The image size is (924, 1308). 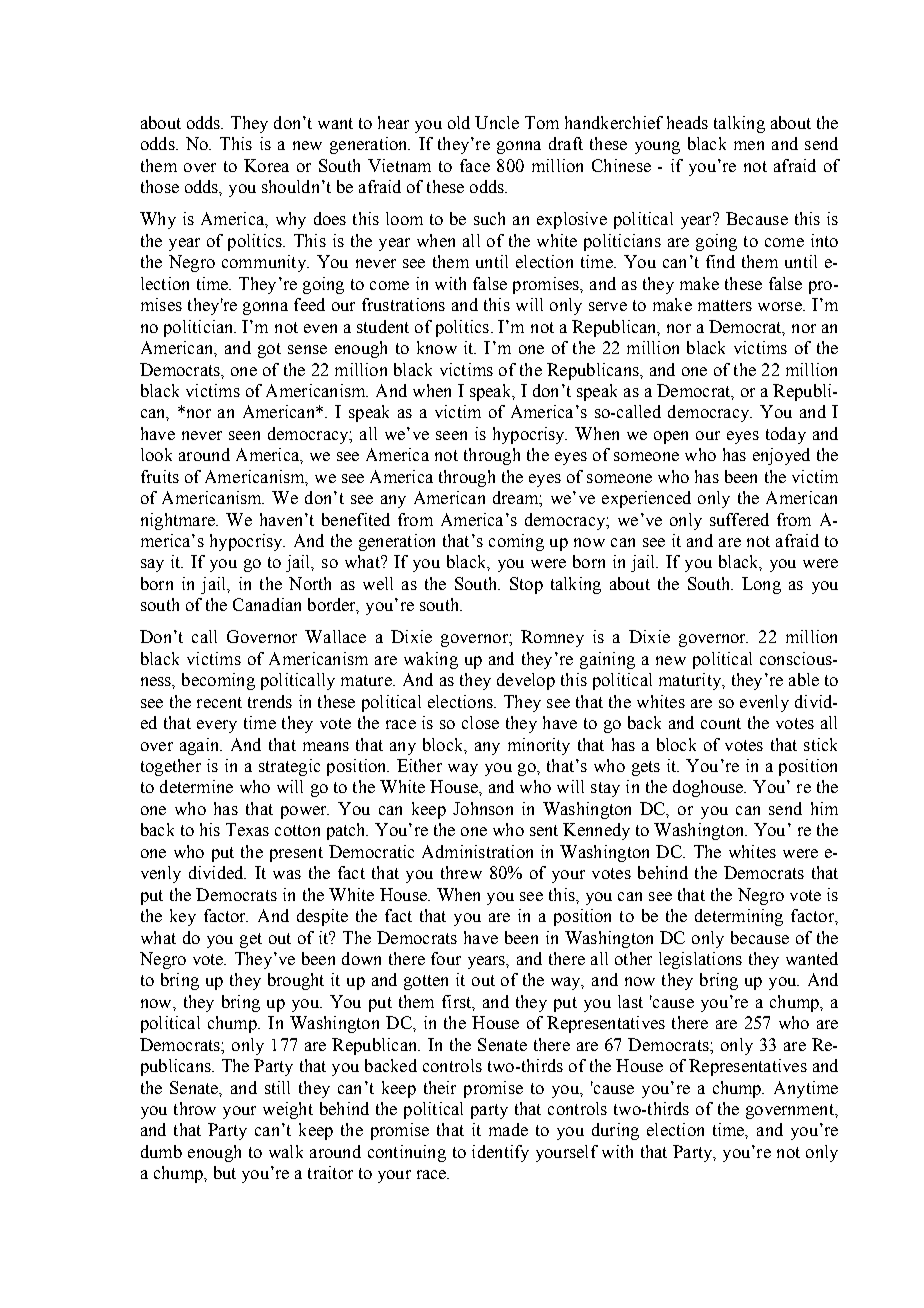 I want to click on nightmare, so click(x=179, y=521).
